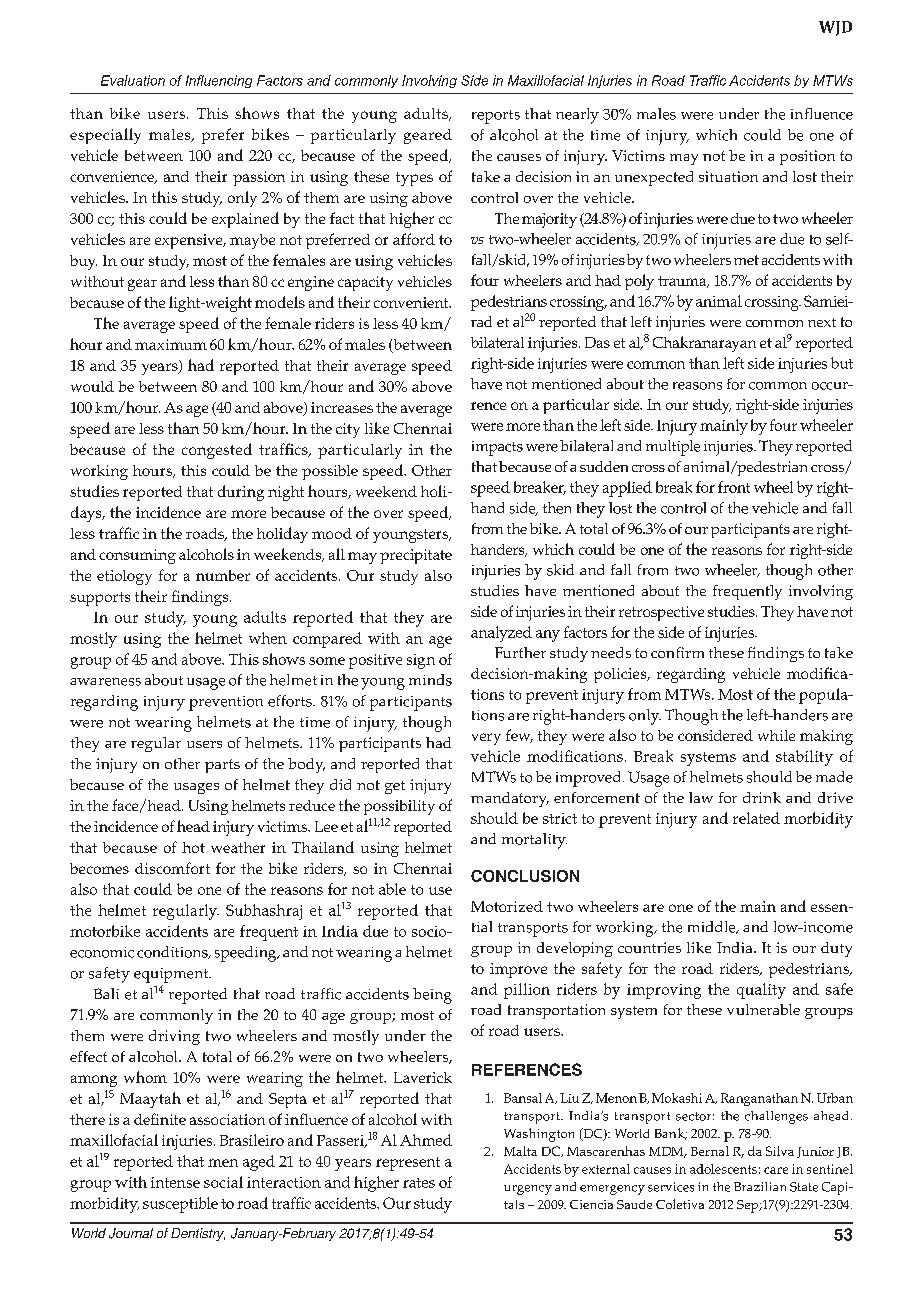 The height and width of the document is (1316, 923). What do you see at coordinates (677, 652) in the document?
I see `confirm` at bounding box center [677, 652].
